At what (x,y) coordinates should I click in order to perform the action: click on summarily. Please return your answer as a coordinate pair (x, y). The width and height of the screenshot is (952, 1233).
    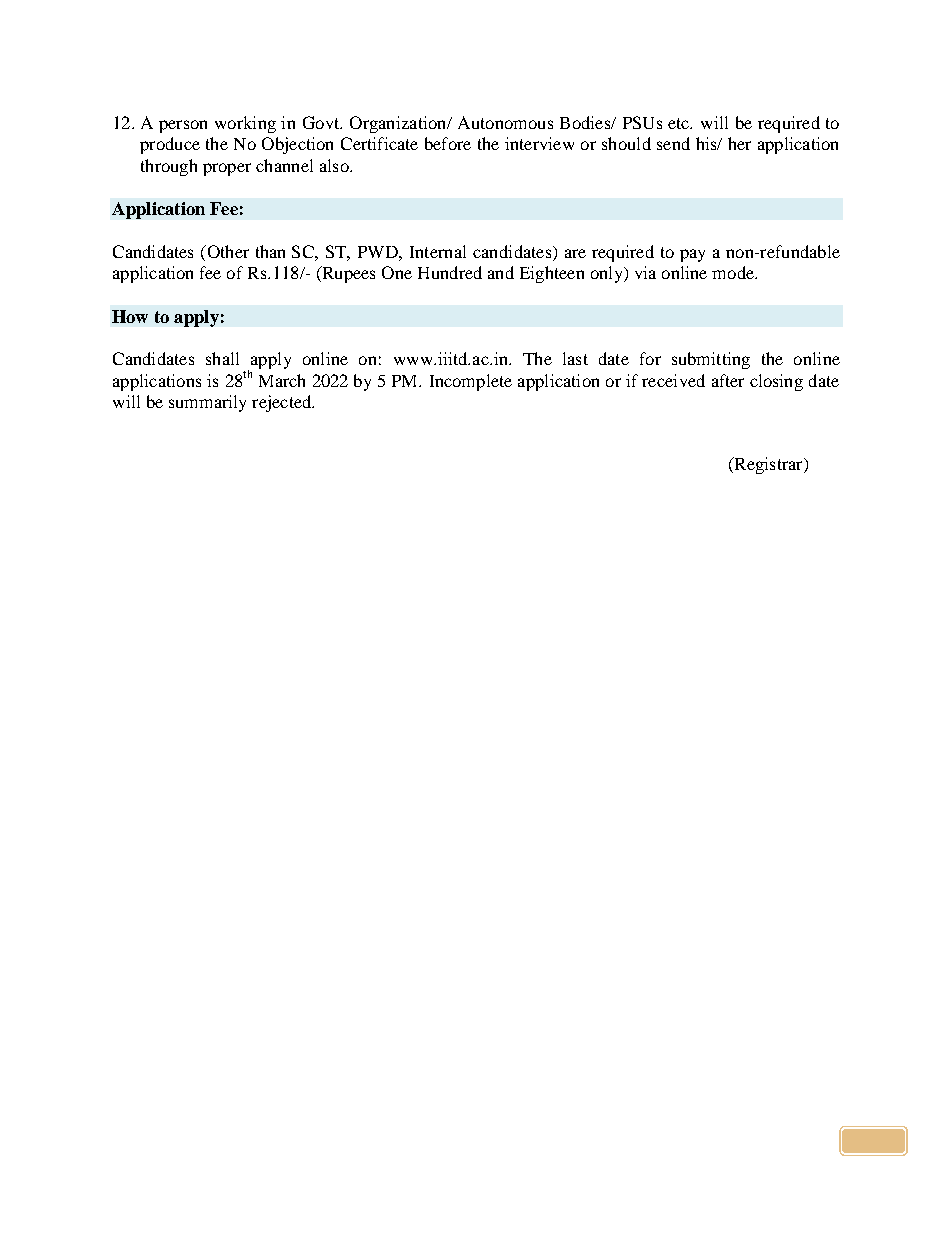
    Looking at the image, I should click on (207, 403).
